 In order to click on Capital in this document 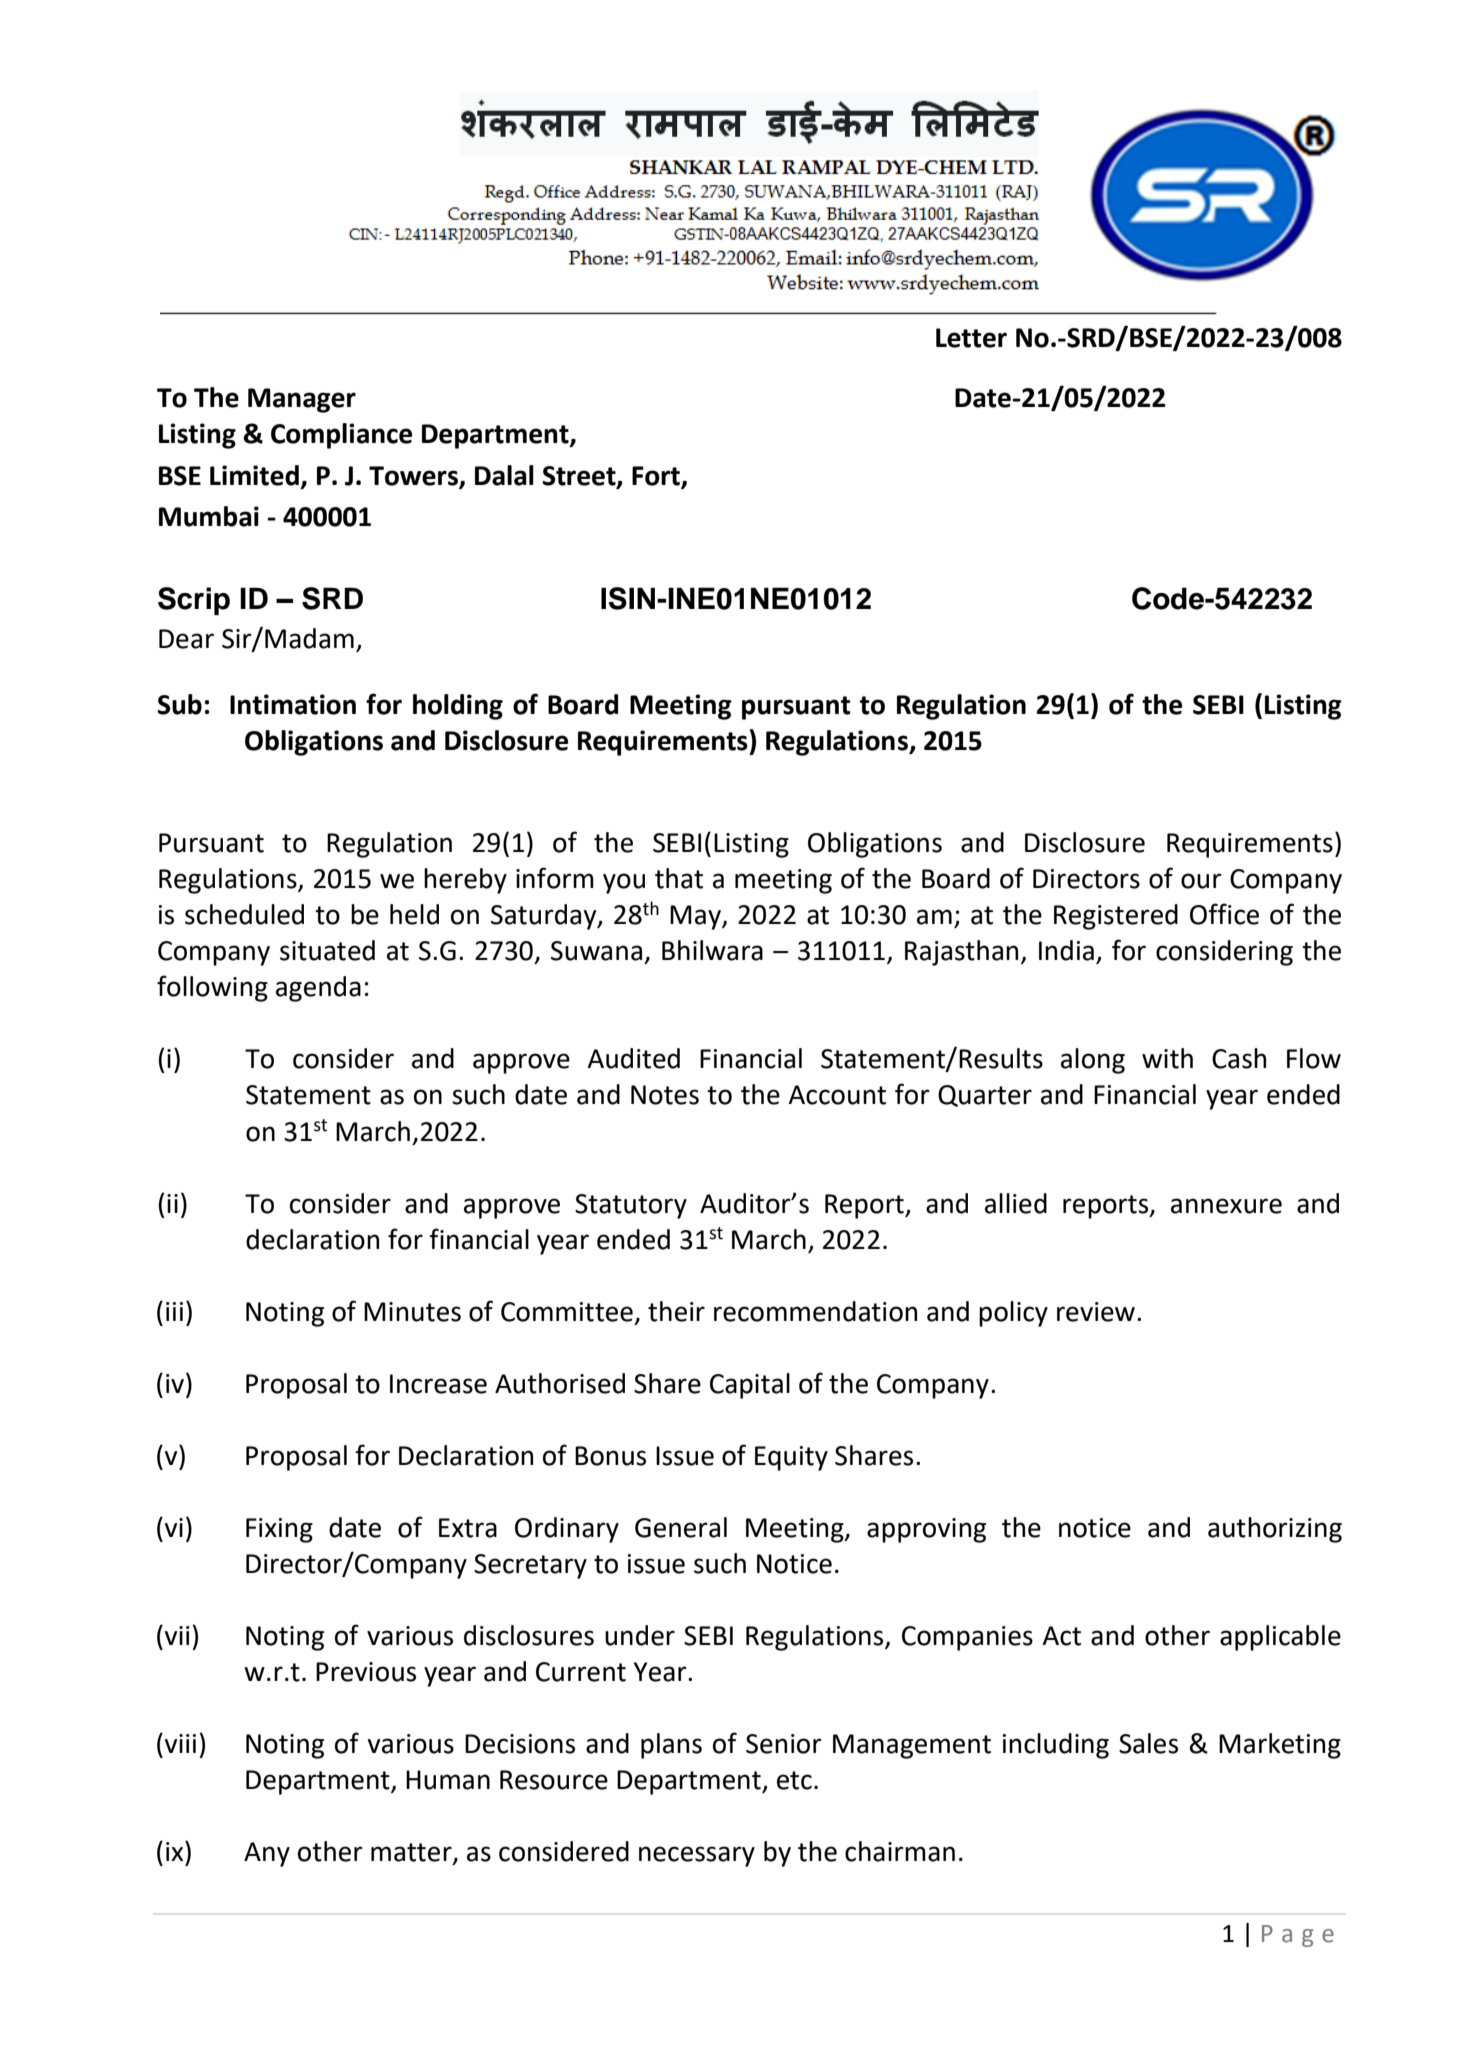, I will do `click(750, 1386)`.
